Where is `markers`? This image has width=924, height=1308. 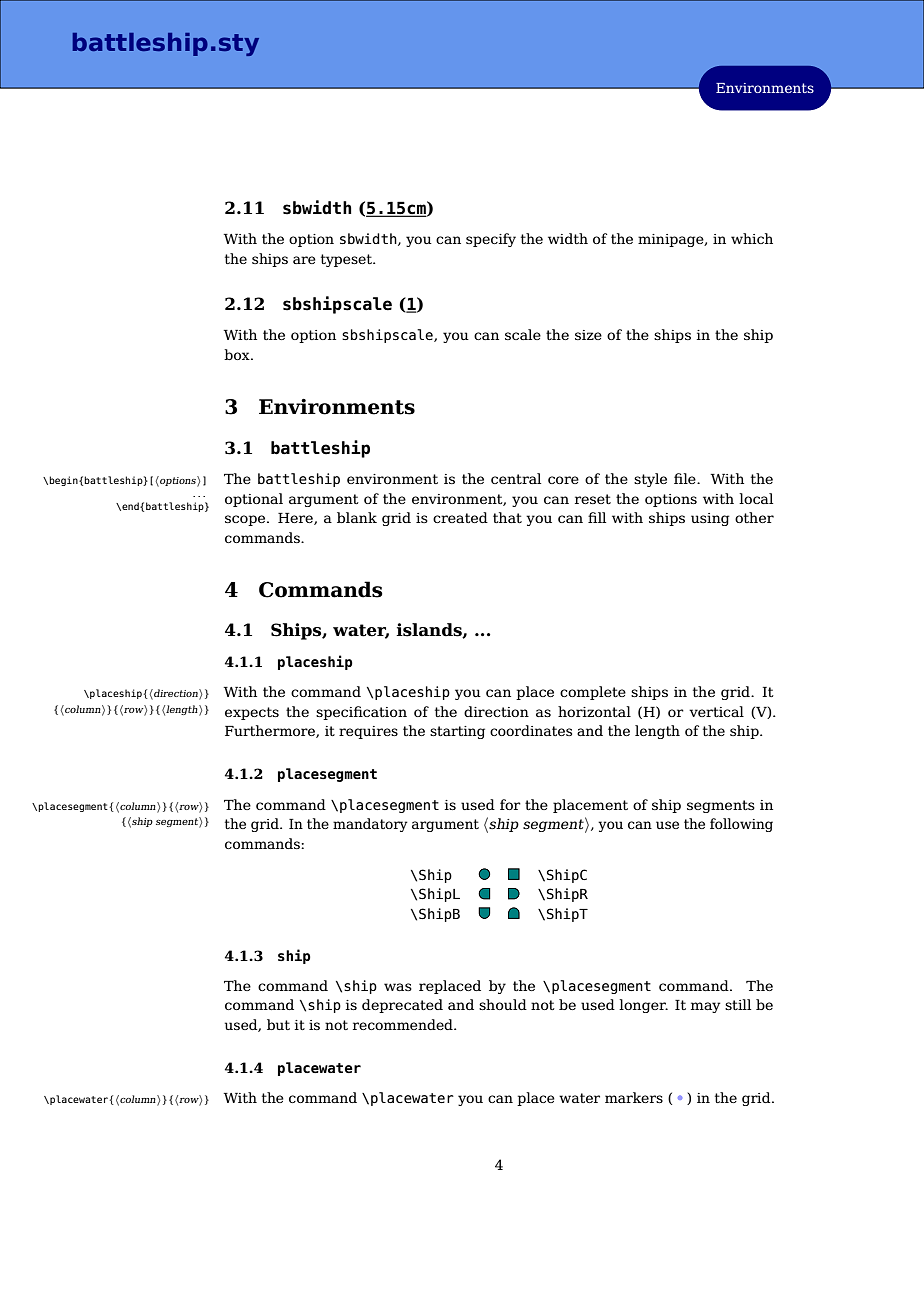
markers is located at coordinates (634, 1097).
